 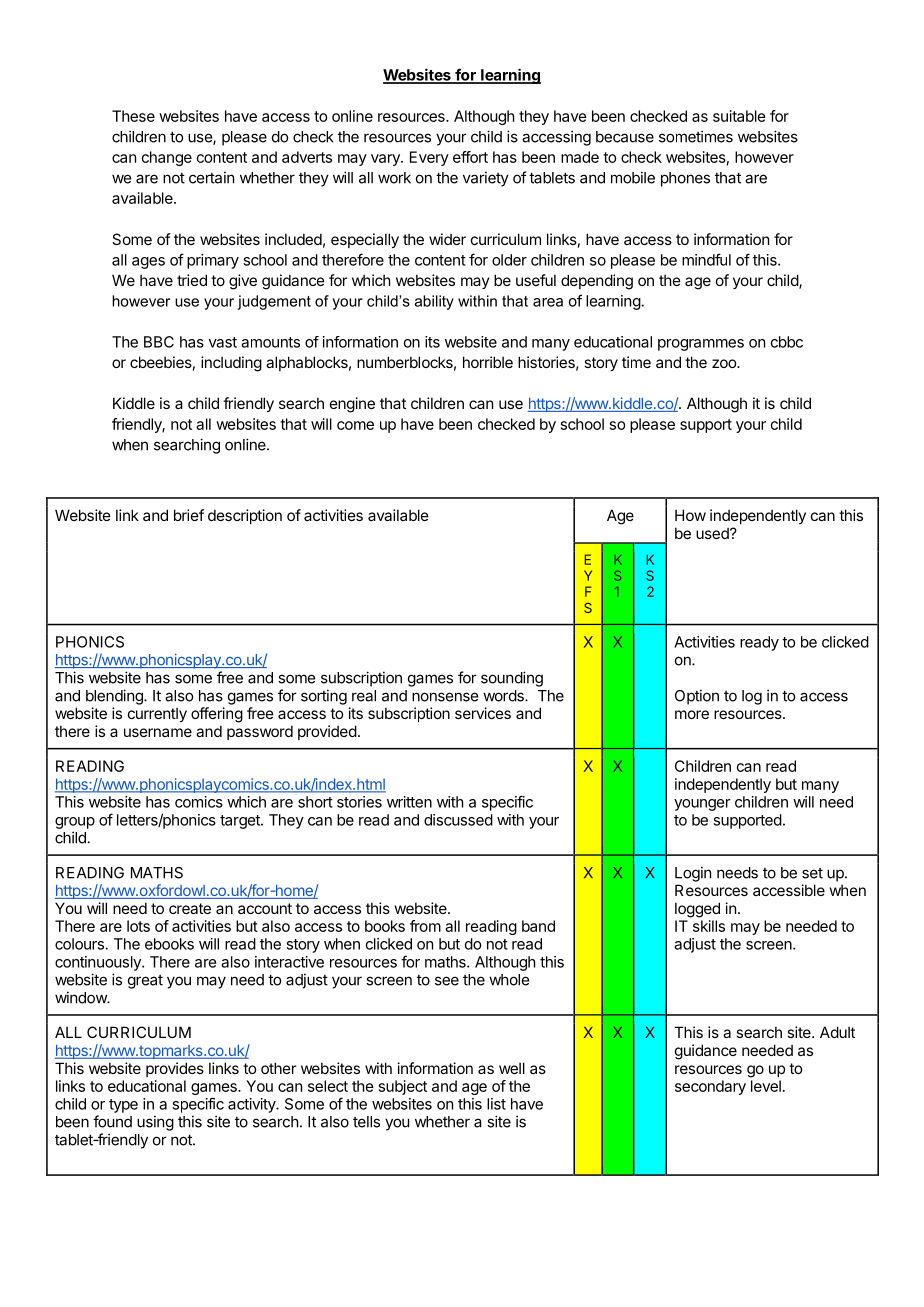 I want to click on change, so click(x=167, y=158).
